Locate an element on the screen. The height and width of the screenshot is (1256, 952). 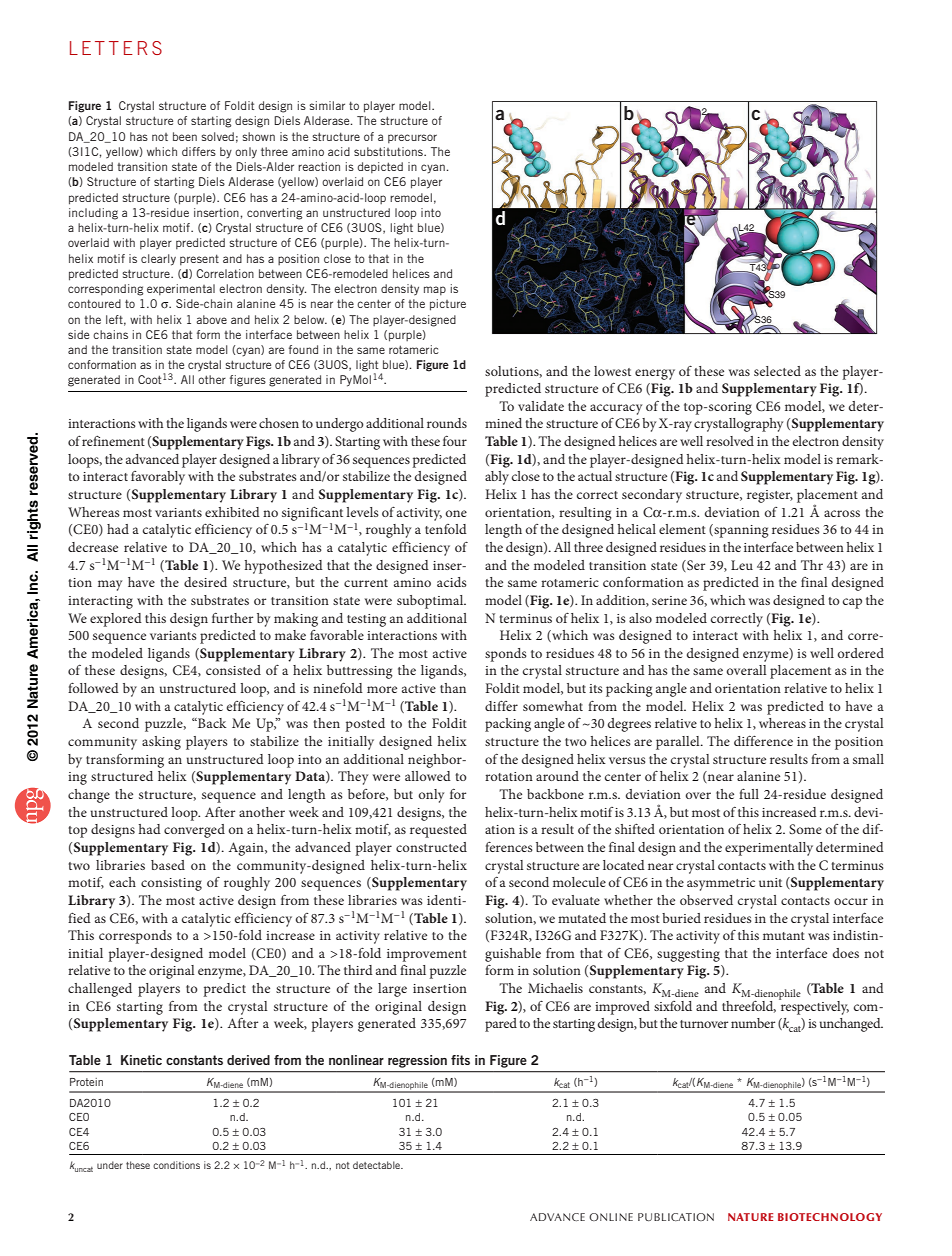
fits is located at coordinates (460, 1060).
